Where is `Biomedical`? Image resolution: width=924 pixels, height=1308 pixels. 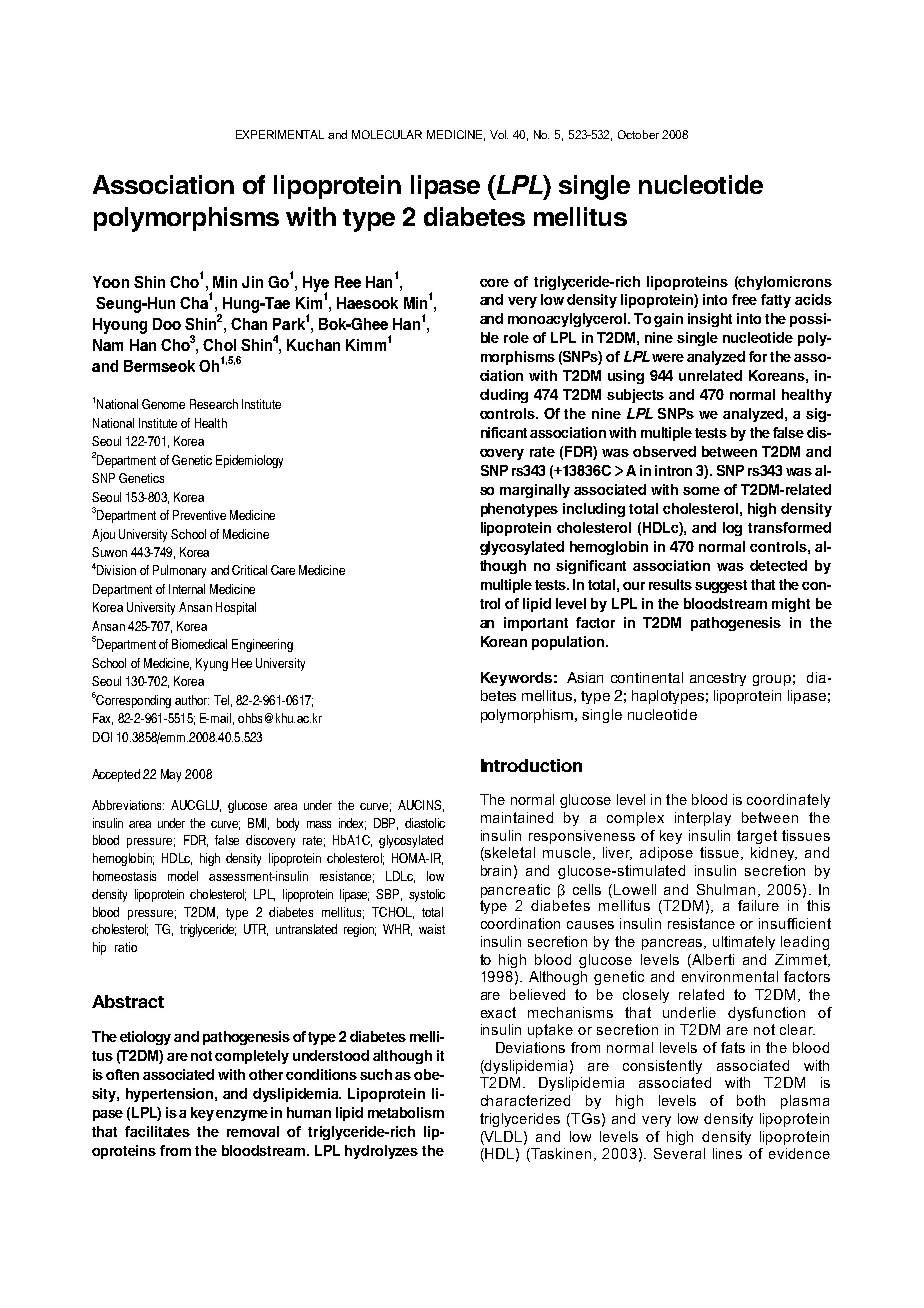
Biomedical is located at coordinates (199, 644).
